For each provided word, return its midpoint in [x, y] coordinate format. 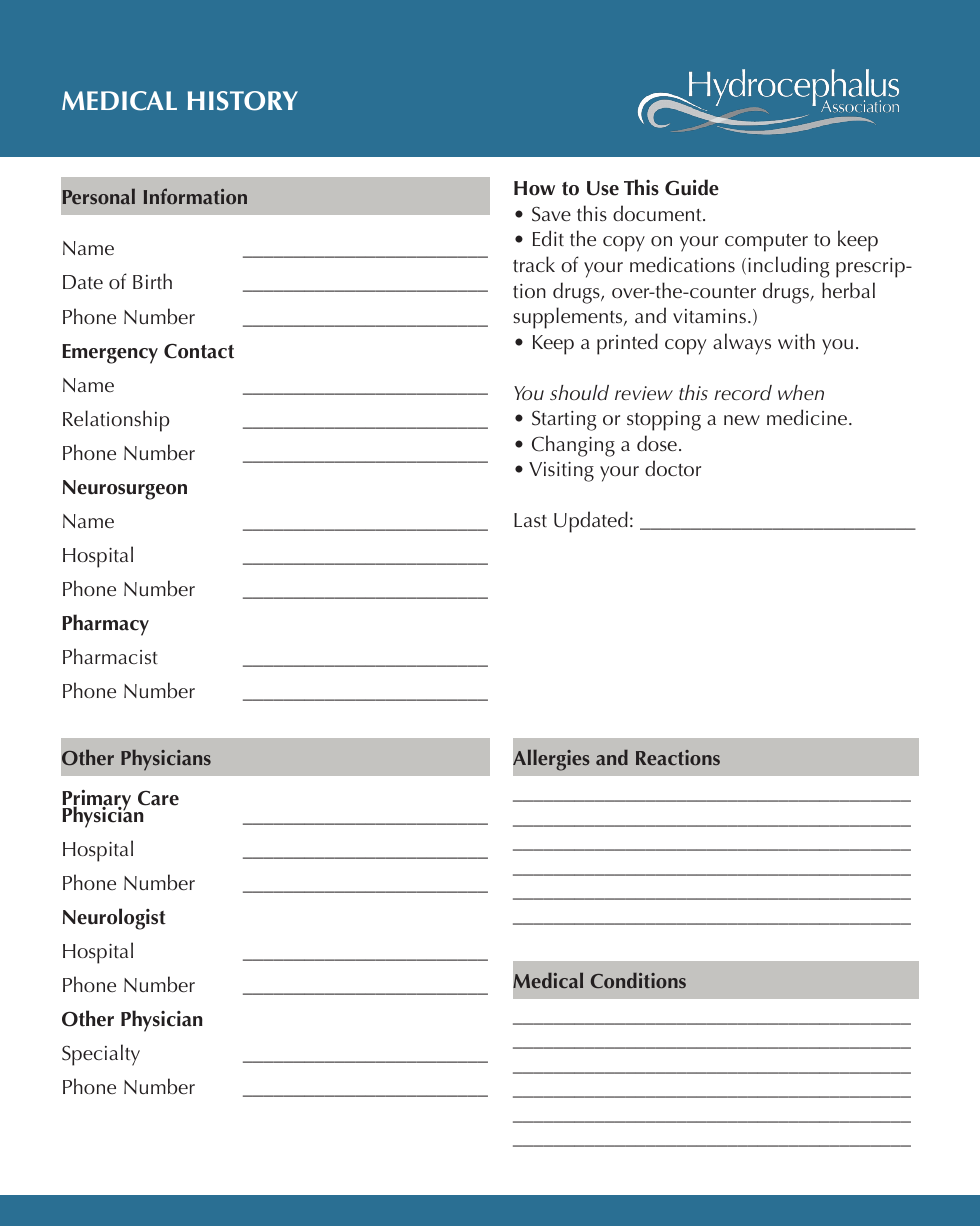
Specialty [101, 1055]
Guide [692, 187]
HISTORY [243, 101]
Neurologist [114, 919]
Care [158, 798]
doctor [673, 468]
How [534, 188]
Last [530, 520]
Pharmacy [105, 625]
